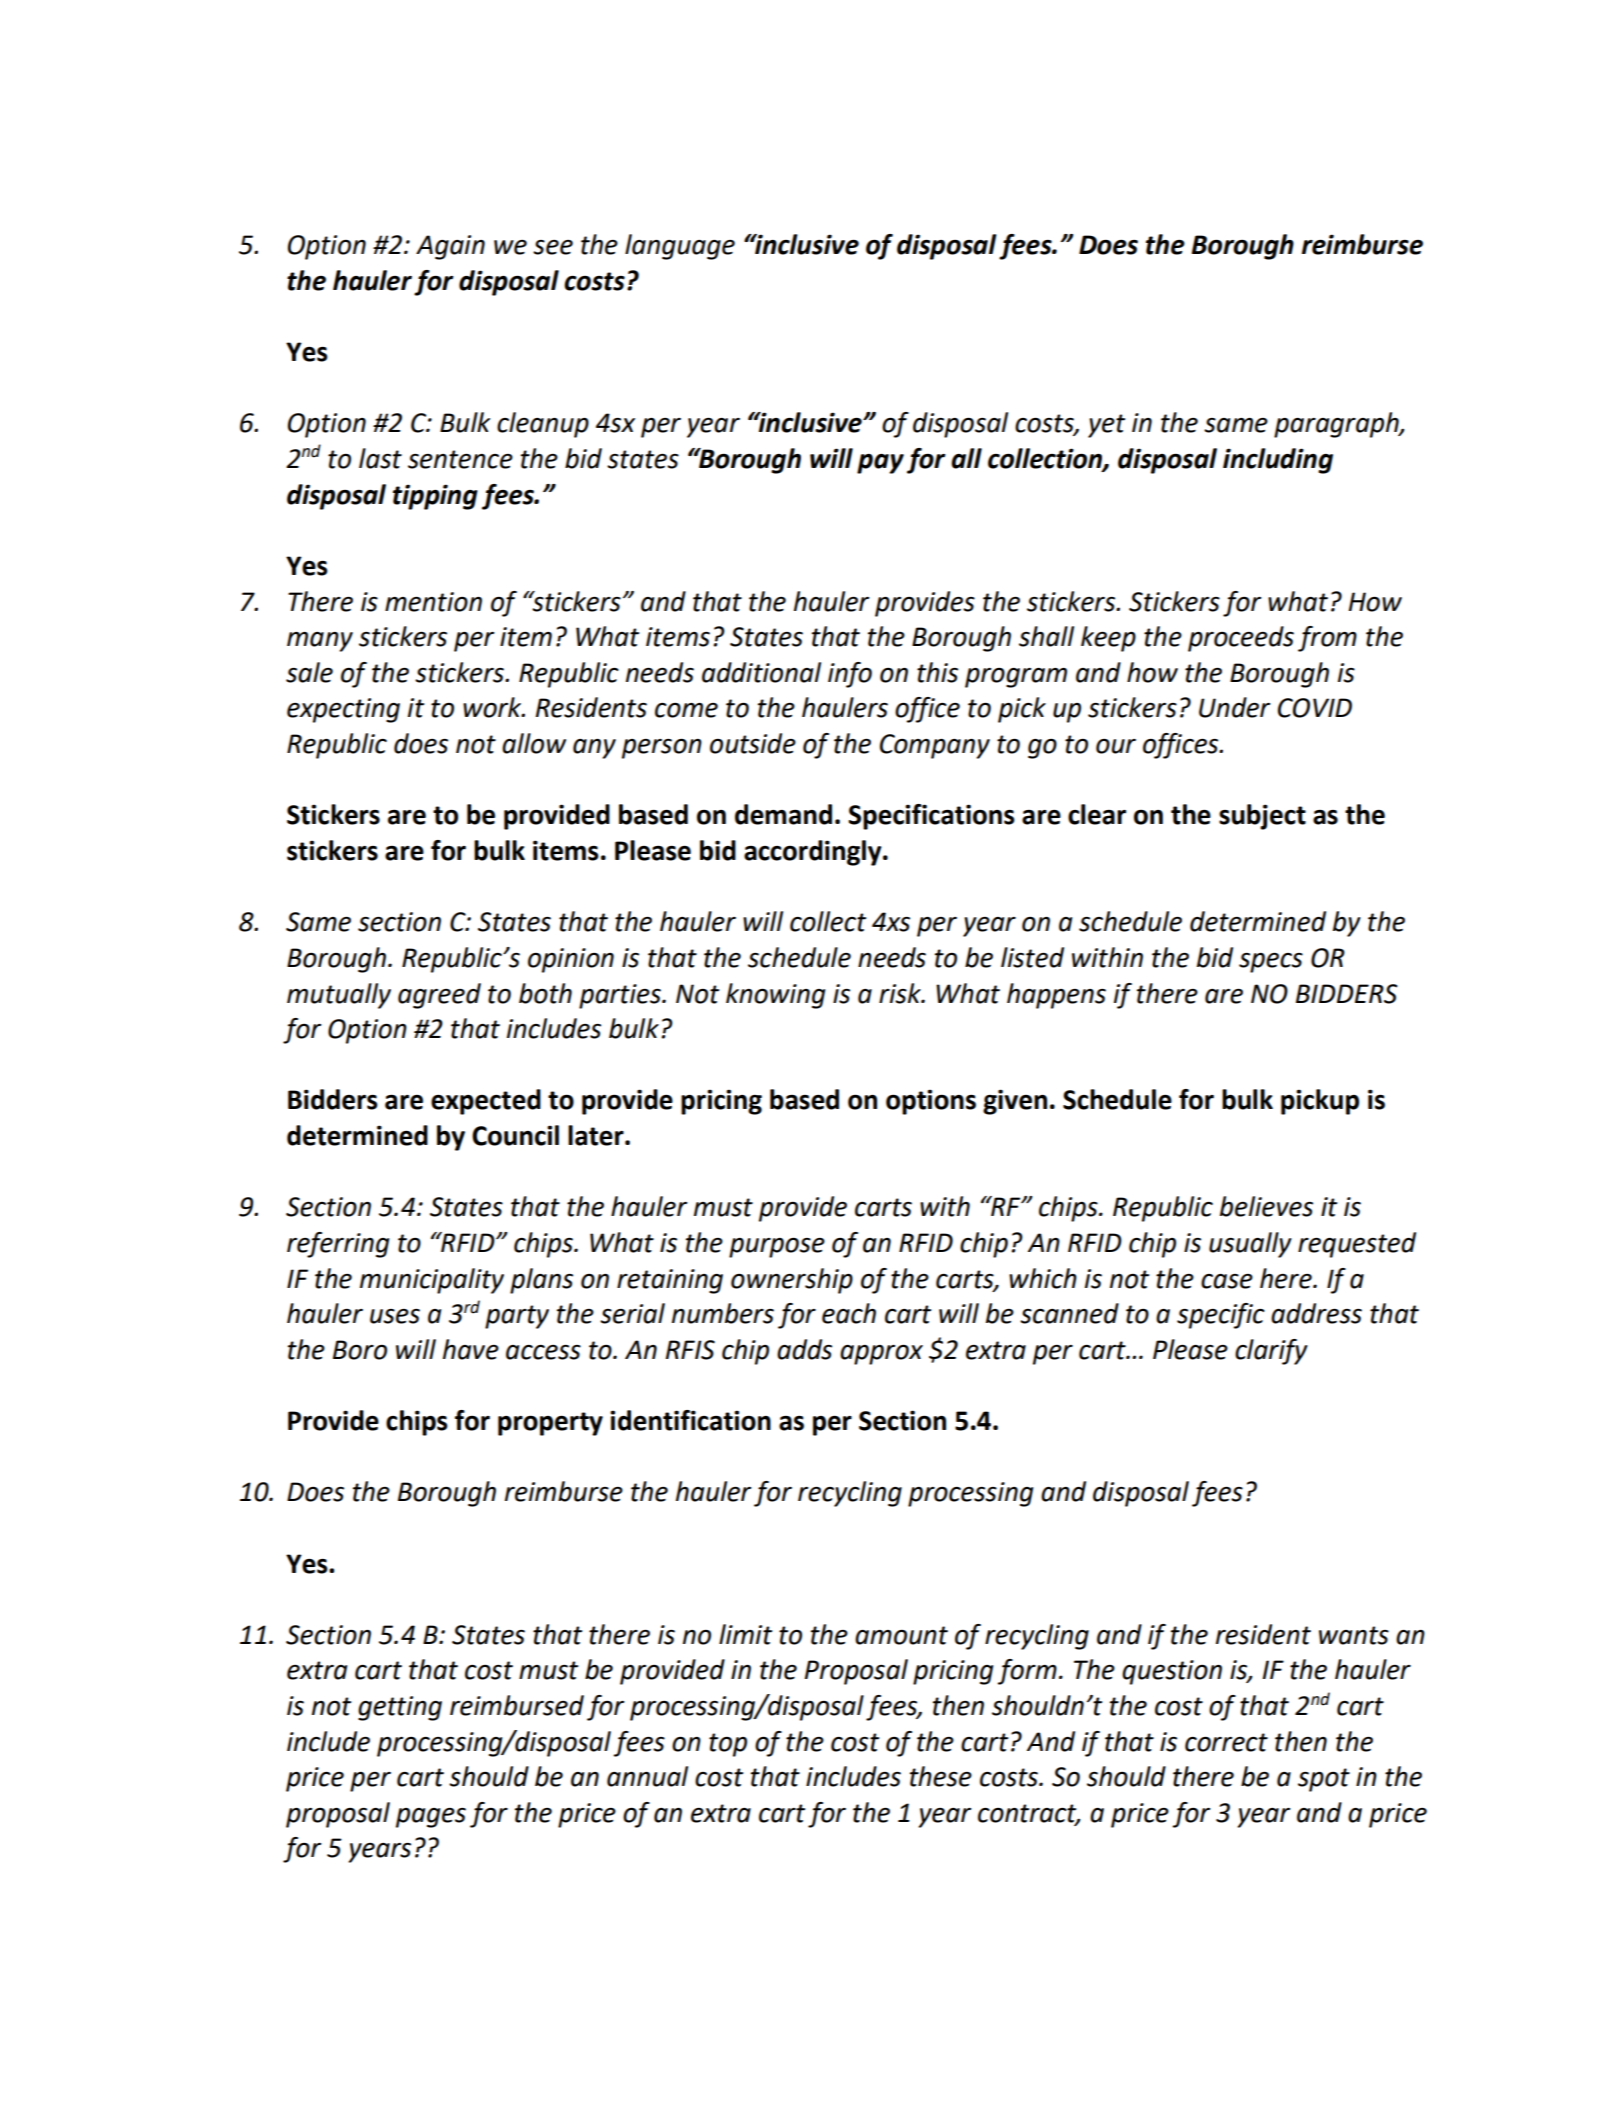 This page has height=2101, width=1623. I want to click on pages, so click(431, 1818).
